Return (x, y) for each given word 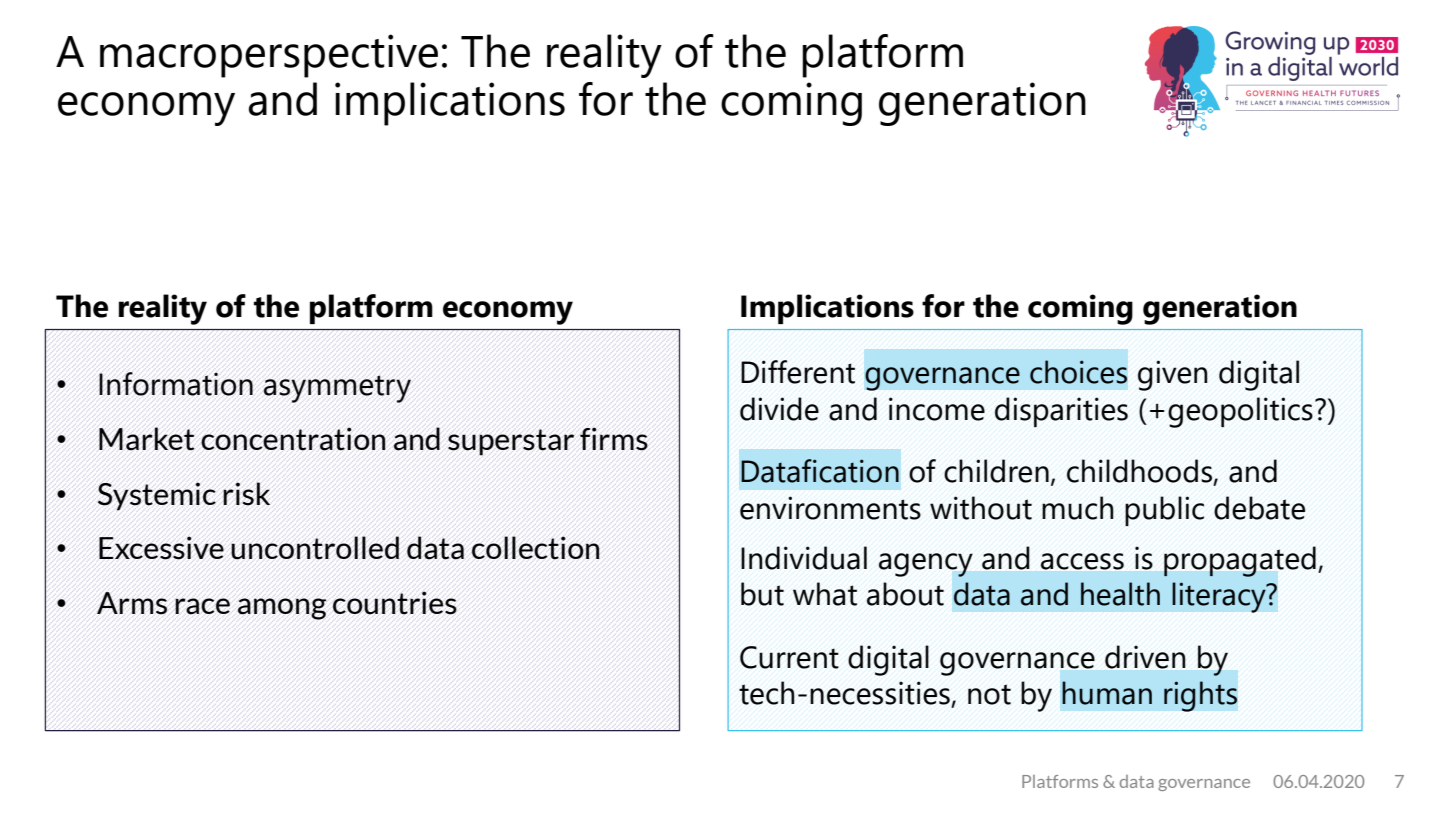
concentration (293, 439)
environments (830, 508)
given (1173, 375)
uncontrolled (315, 548)
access (1082, 561)
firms (614, 439)
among (282, 609)
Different (798, 372)
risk (246, 494)
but (762, 594)
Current (789, 657)
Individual (804, 558)
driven (1145, 657)
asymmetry (337, 389)
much (1078, 508)
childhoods (1140, 472)
